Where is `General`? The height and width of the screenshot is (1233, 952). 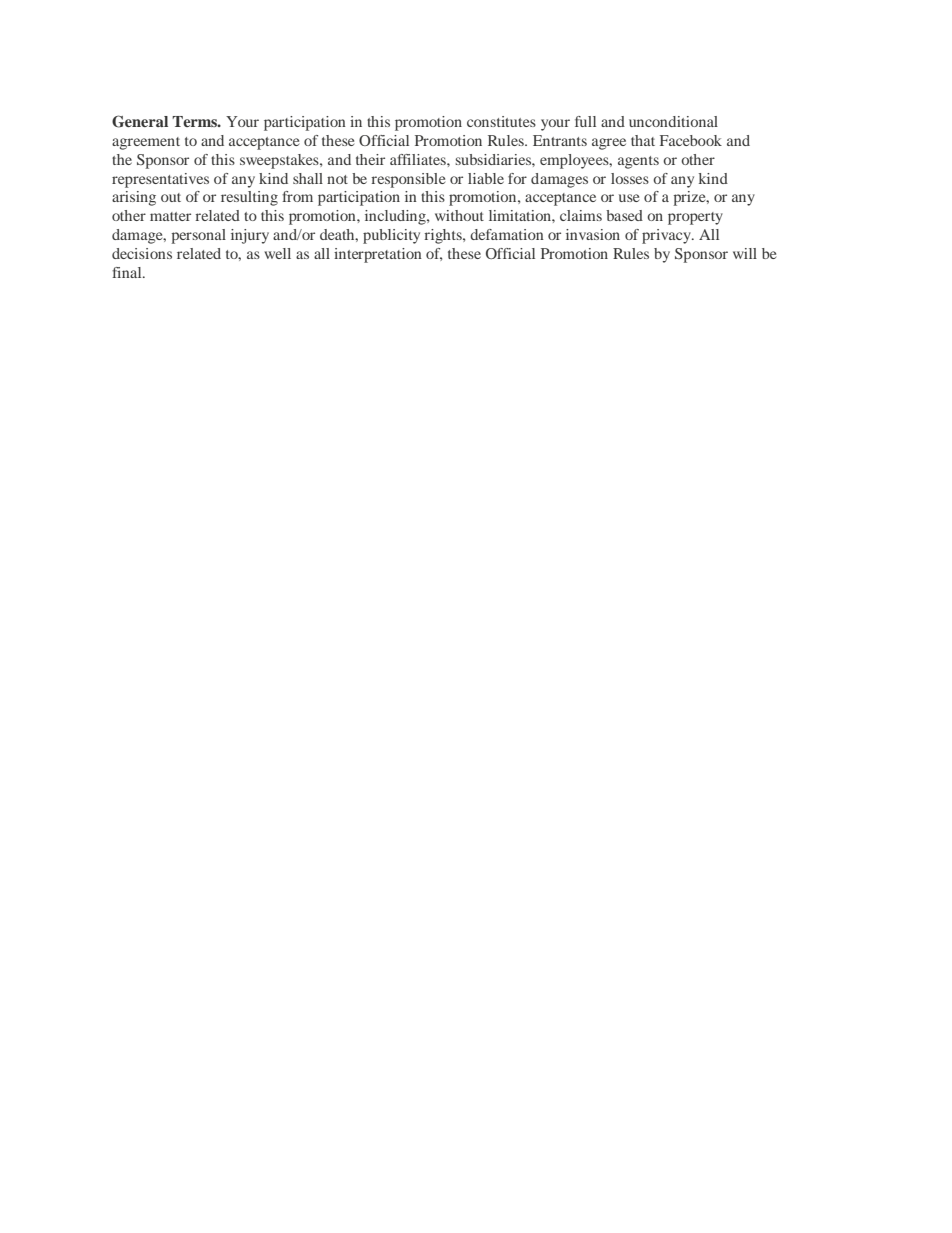
General is located at coordinates (140, 121).
